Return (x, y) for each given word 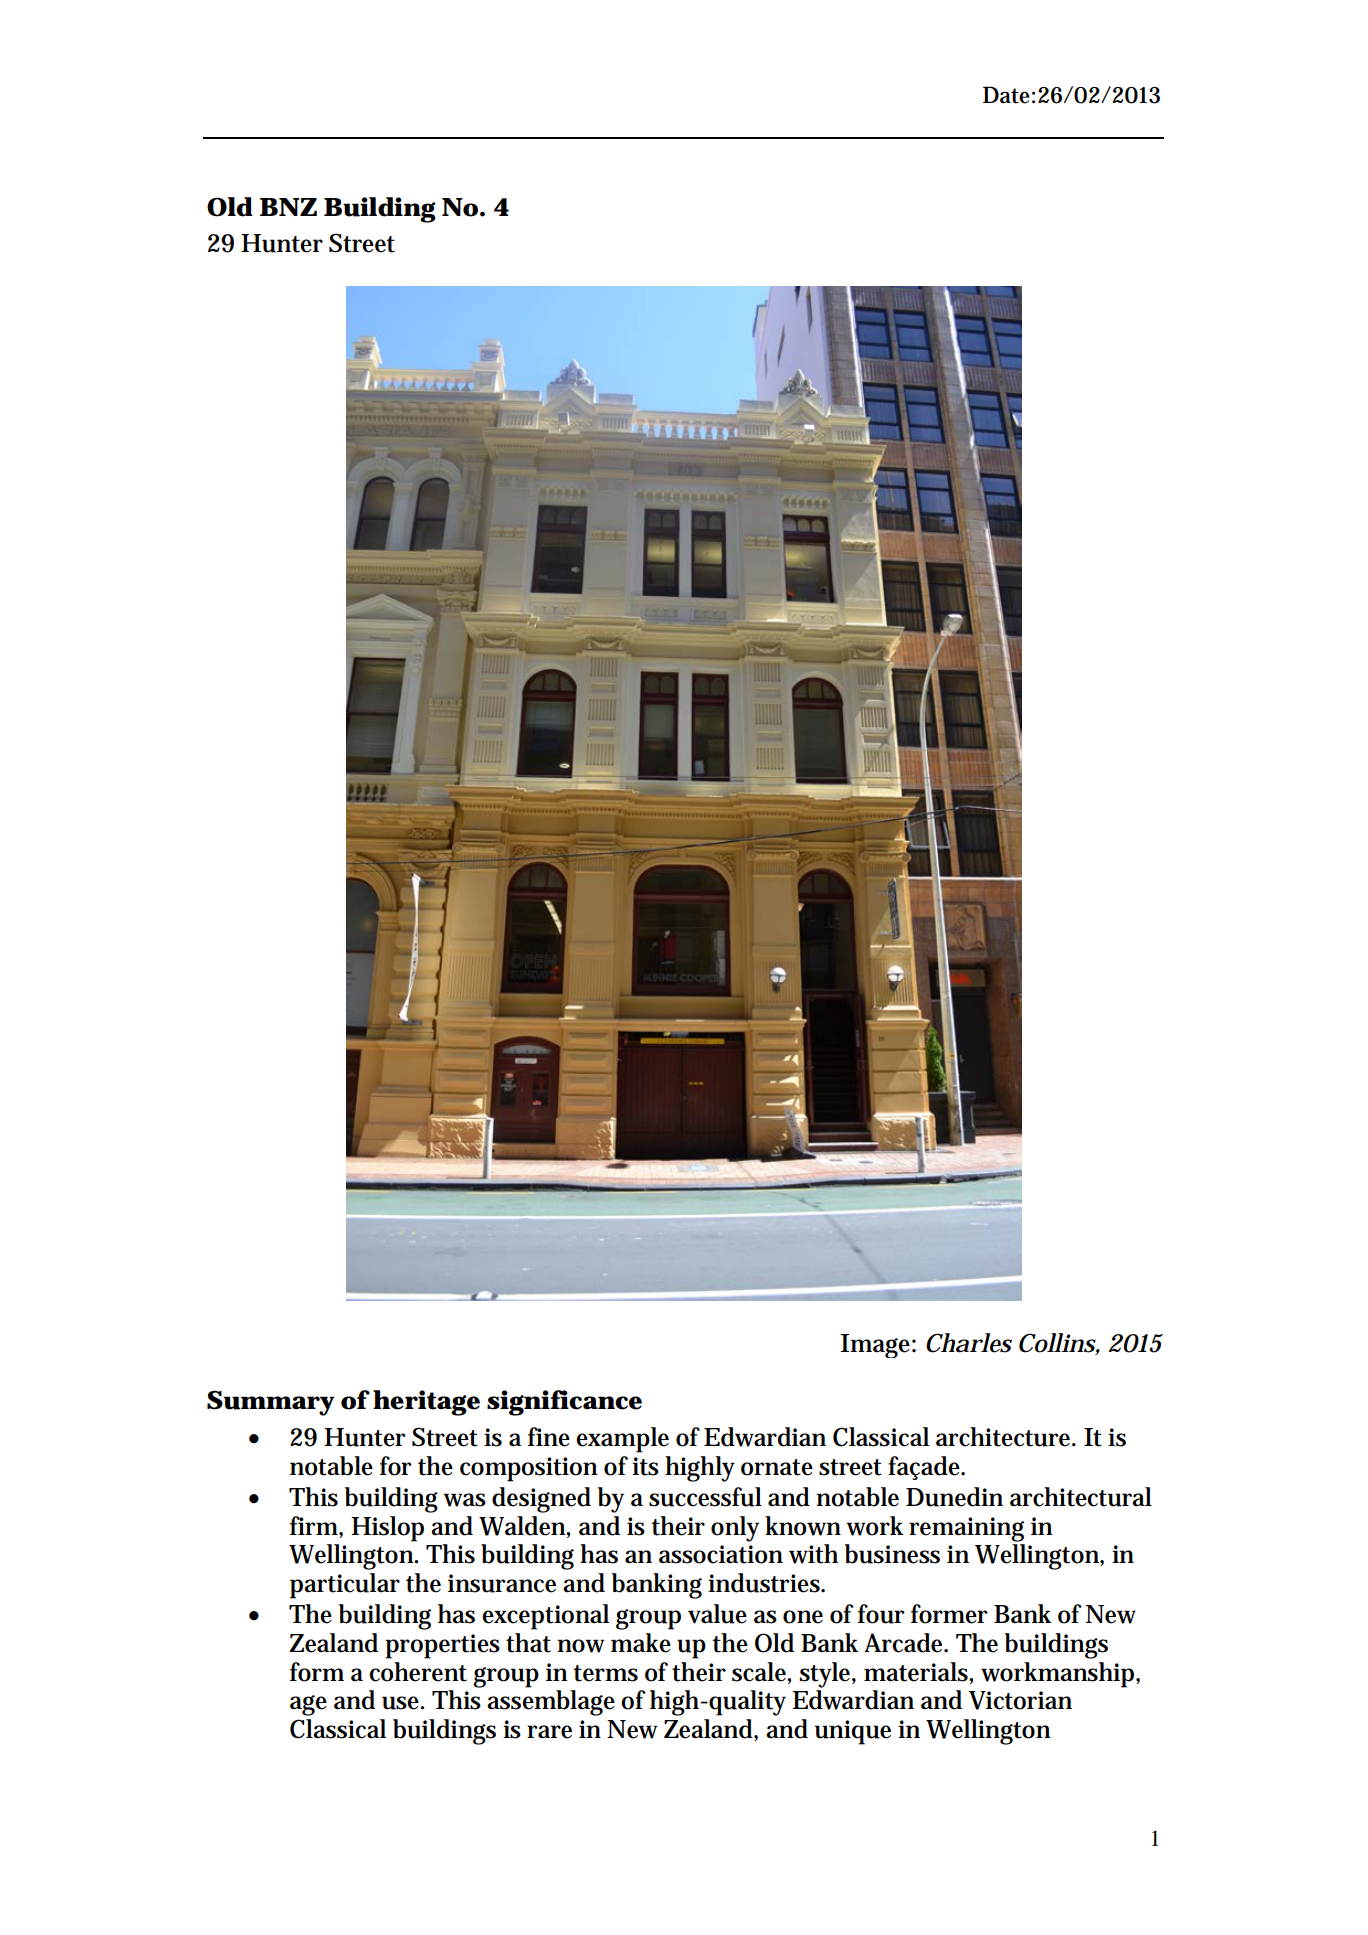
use (403, 1703)
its (645, 1466)
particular (345, 1586)
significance (564, 1403)
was (464, 1500)
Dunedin (954, 1497)
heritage (426, 1403)
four (881, 1614)
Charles (969, 1343)
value (717, 1614)
